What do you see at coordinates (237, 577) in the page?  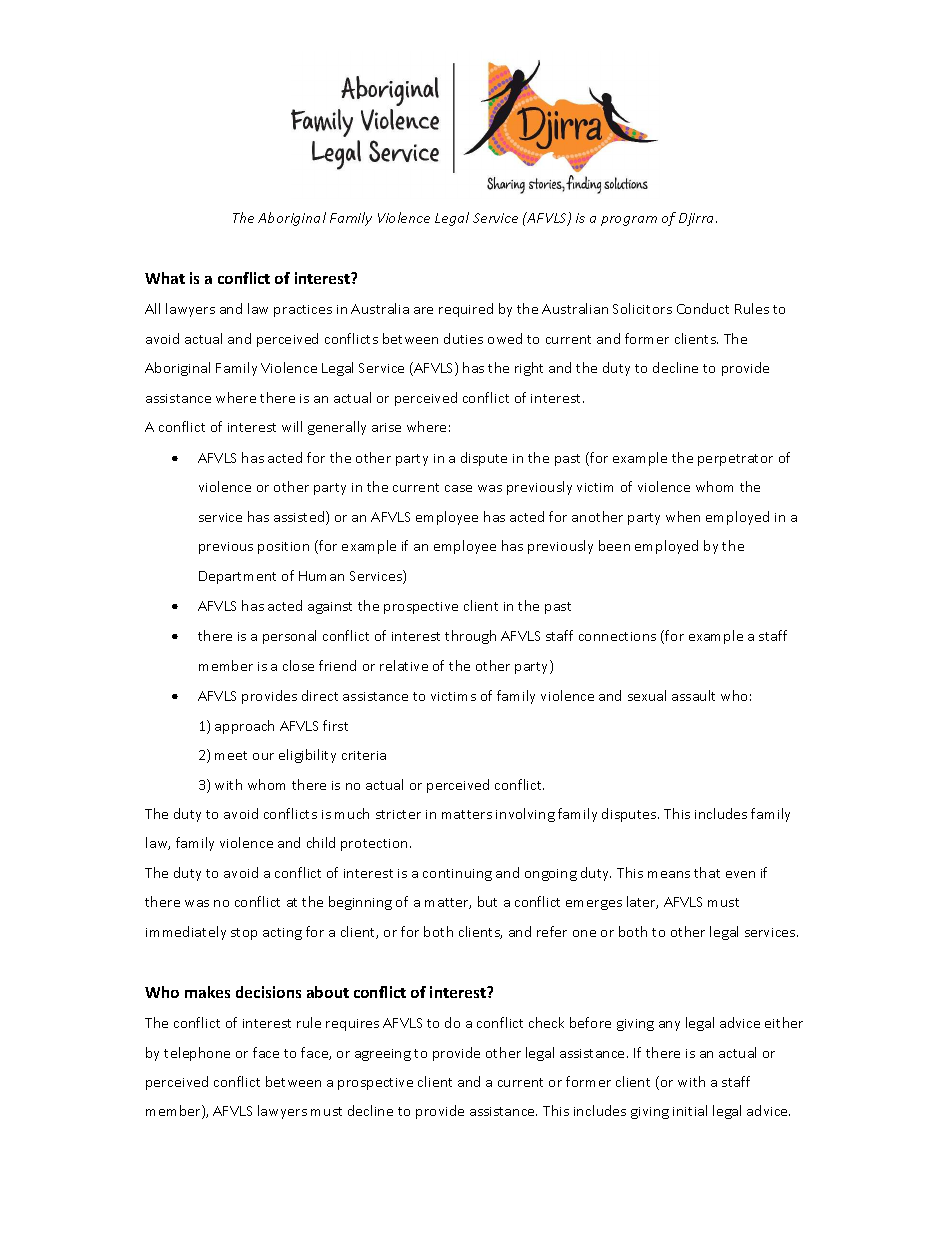 I see `Department` at bounding box center [237, 577].
